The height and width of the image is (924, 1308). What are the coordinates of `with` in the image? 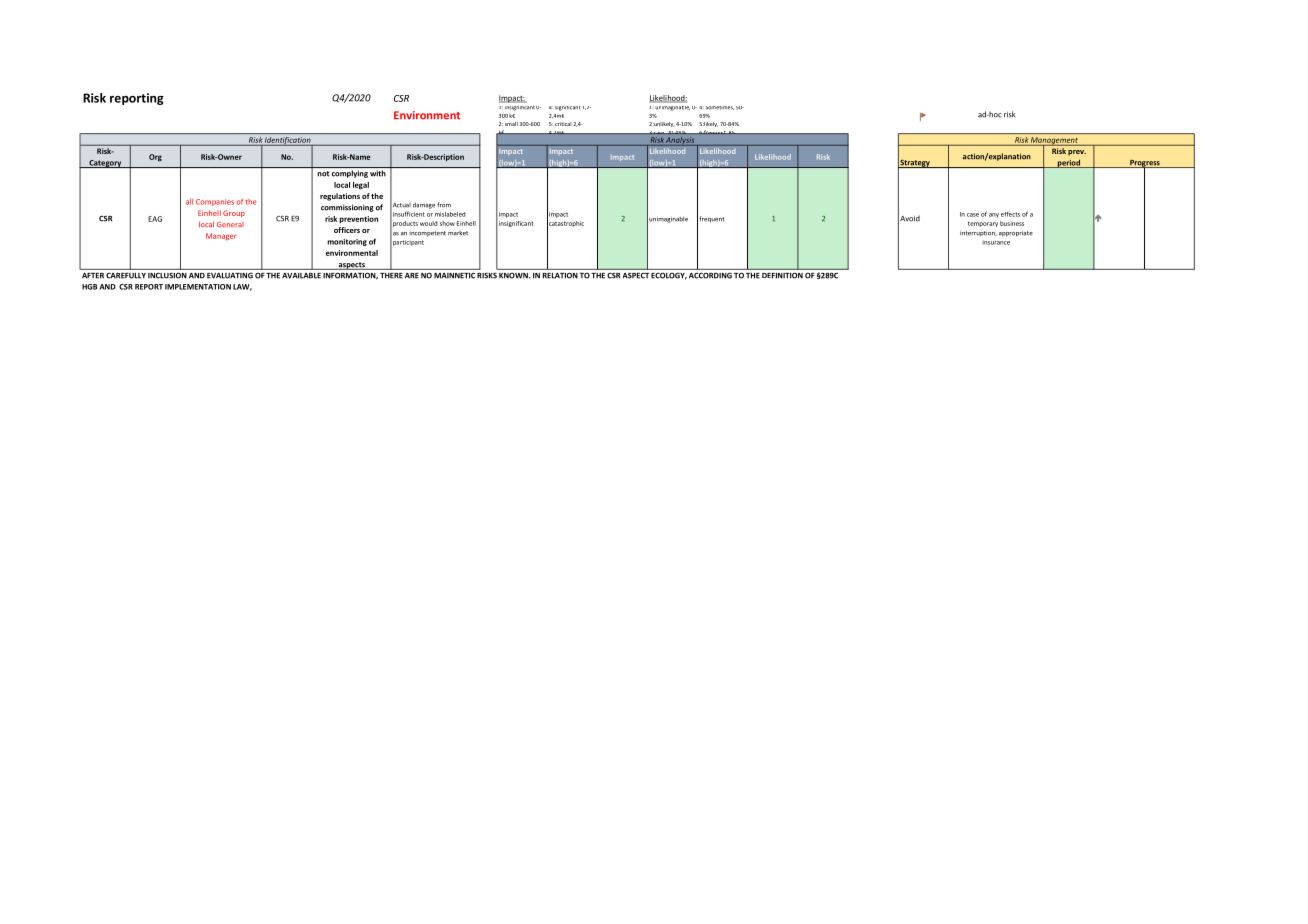 It's located at (378, 173).
